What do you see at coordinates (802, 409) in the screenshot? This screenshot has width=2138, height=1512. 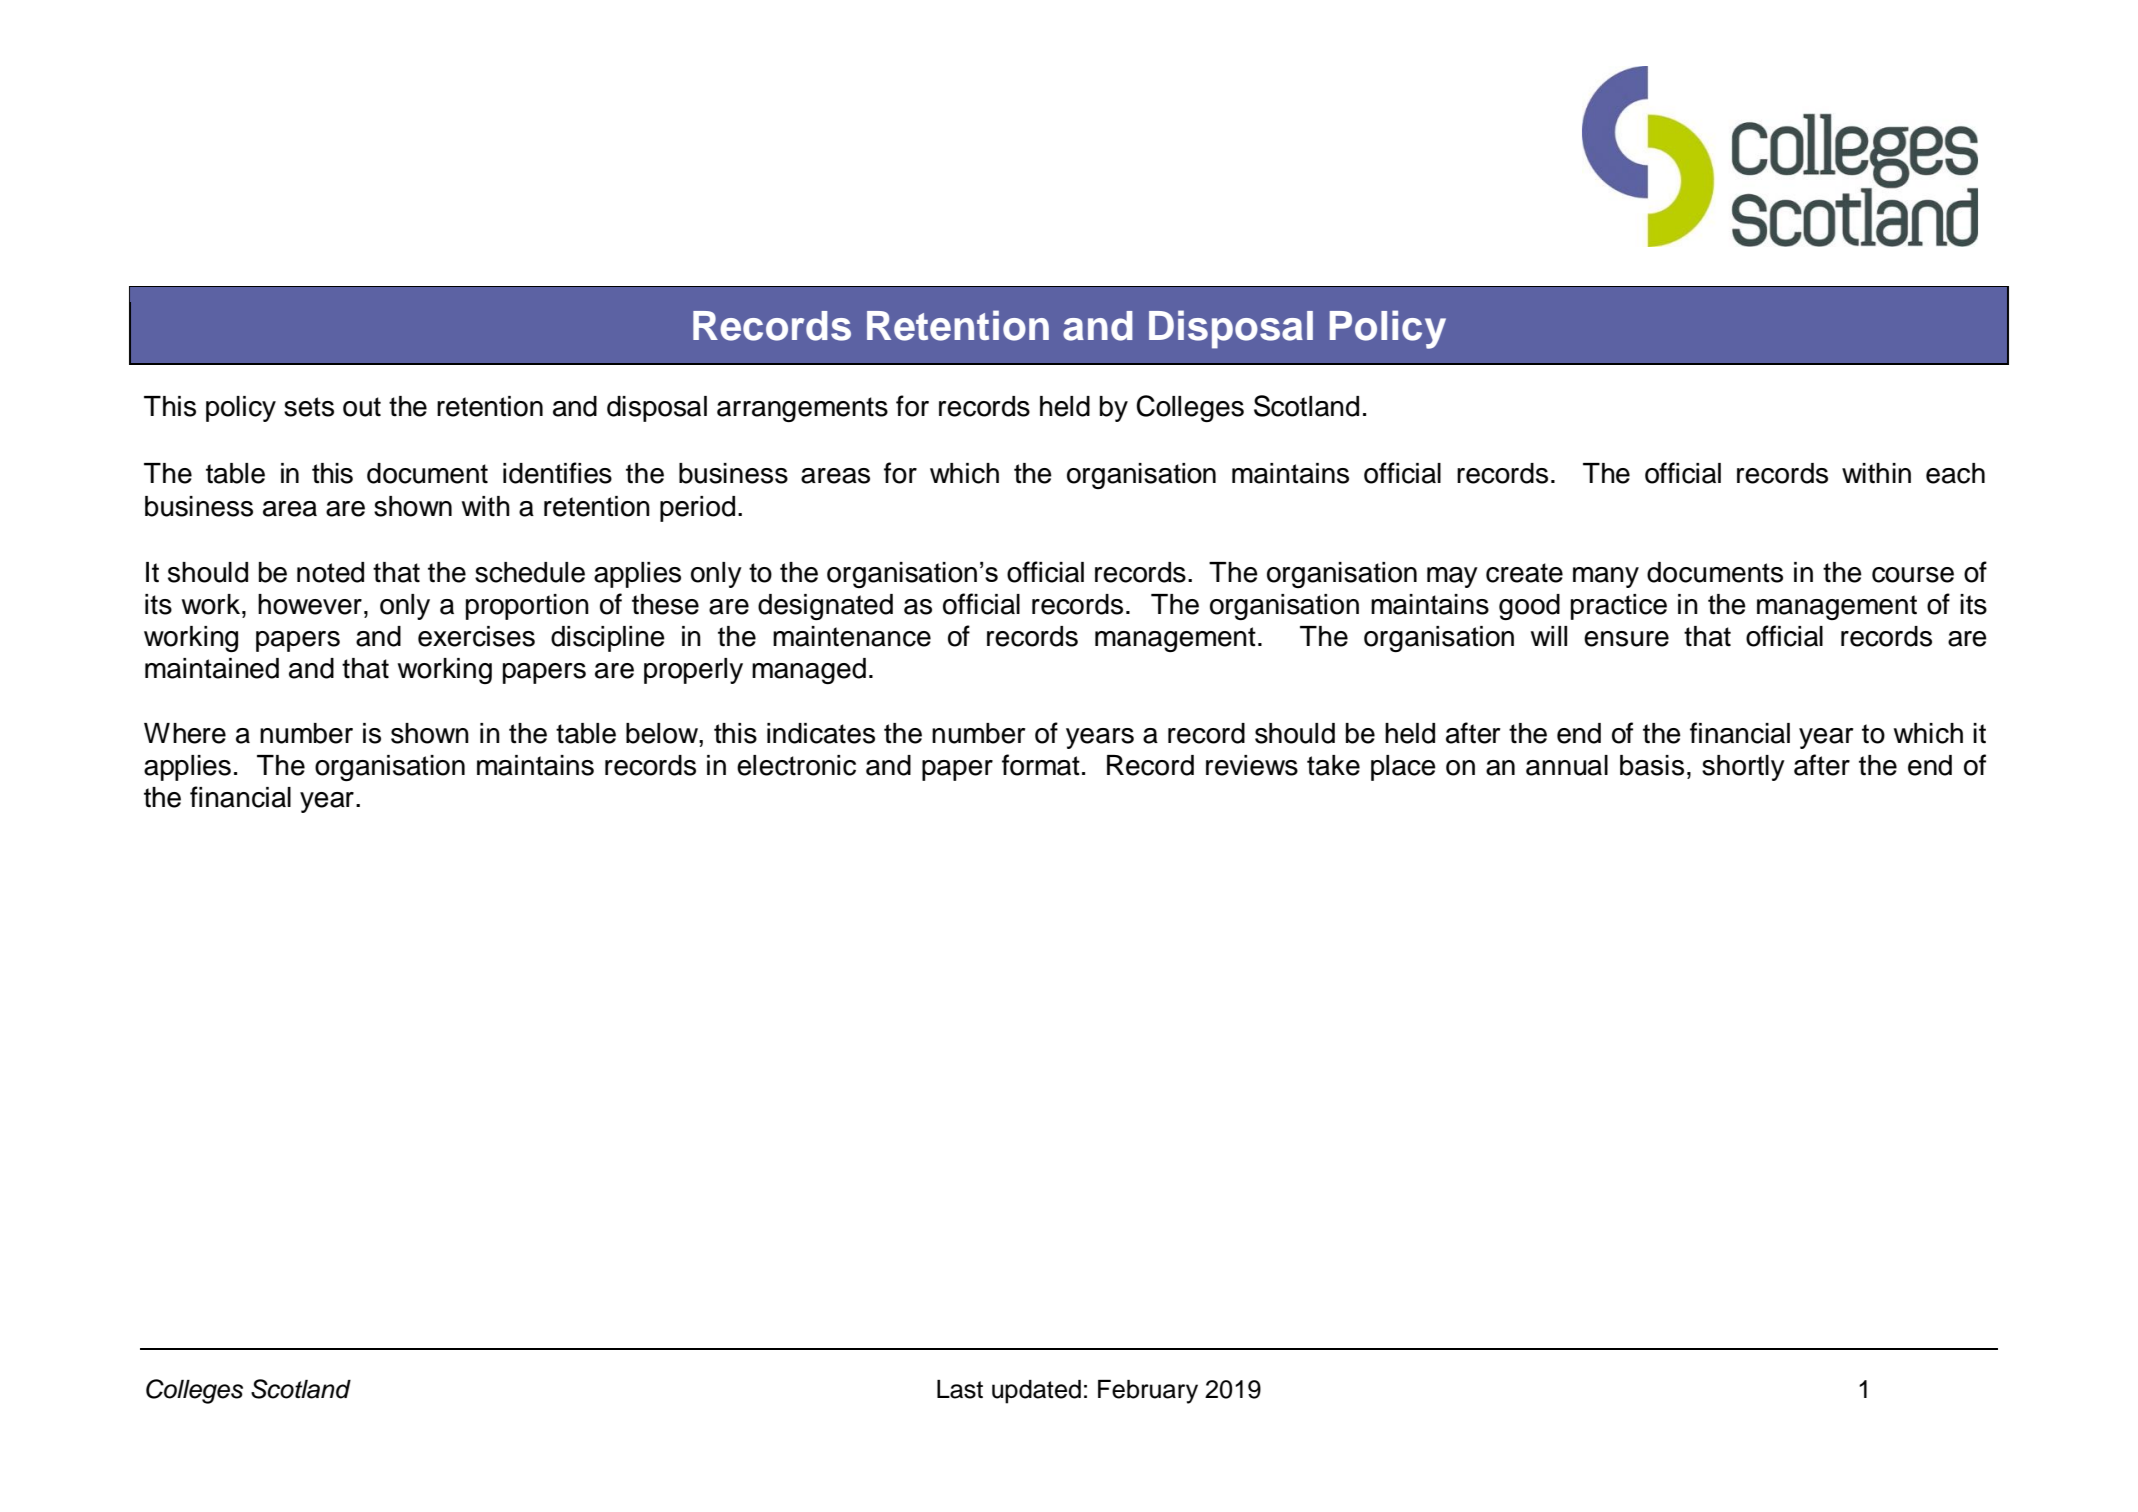 I see `arrangements` at bounding box center [802, 409].
